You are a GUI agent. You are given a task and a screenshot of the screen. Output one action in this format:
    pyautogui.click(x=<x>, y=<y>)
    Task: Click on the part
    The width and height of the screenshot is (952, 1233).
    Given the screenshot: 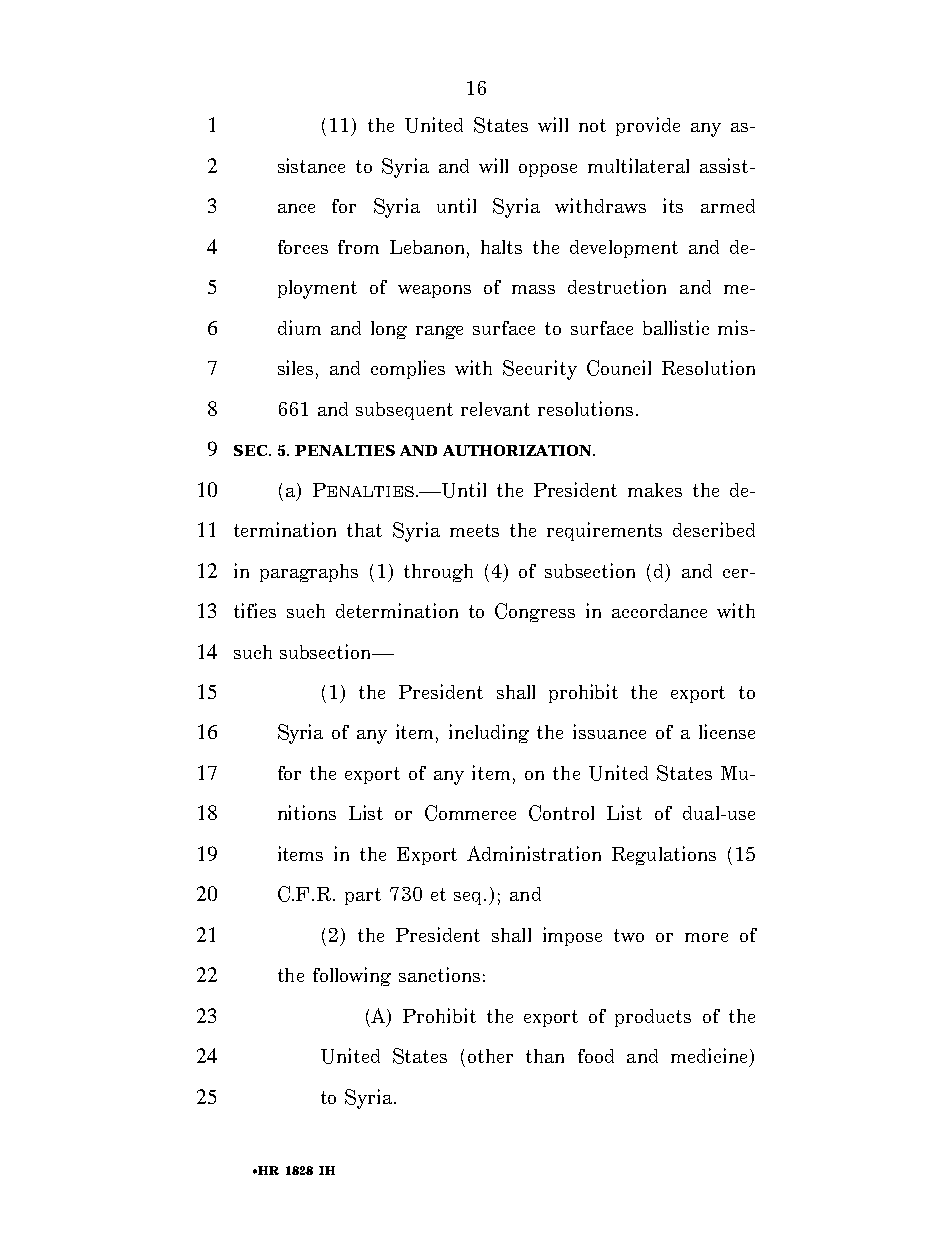 What is the action you would take?
    pyautogui.click(x=363, y=896)
